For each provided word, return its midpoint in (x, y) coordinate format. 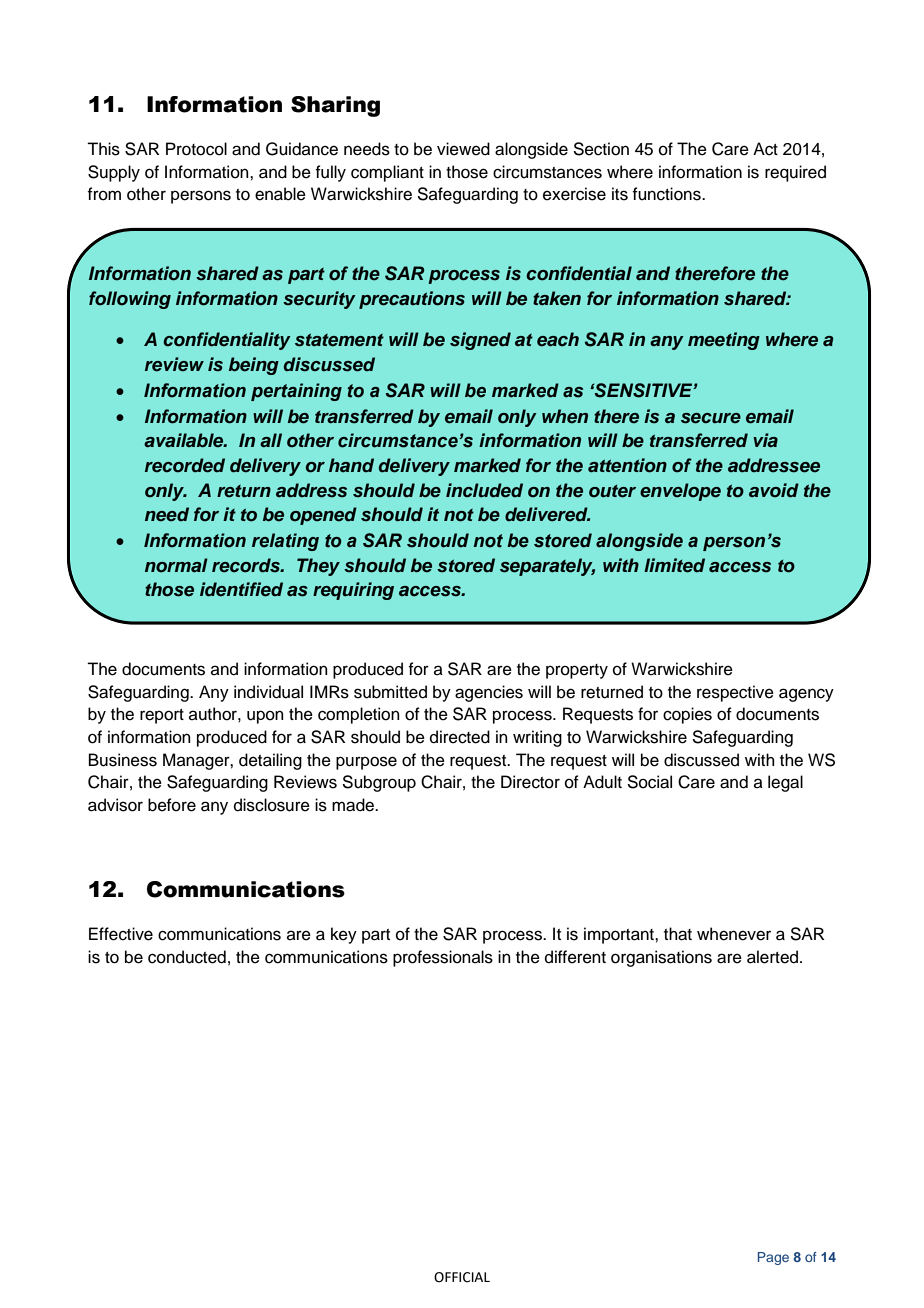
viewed (463, 149)
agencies (489, 693)
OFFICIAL (462, 1277)
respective (735, 693)
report (162, 716)
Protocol (196, 149)
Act (765, 149)
